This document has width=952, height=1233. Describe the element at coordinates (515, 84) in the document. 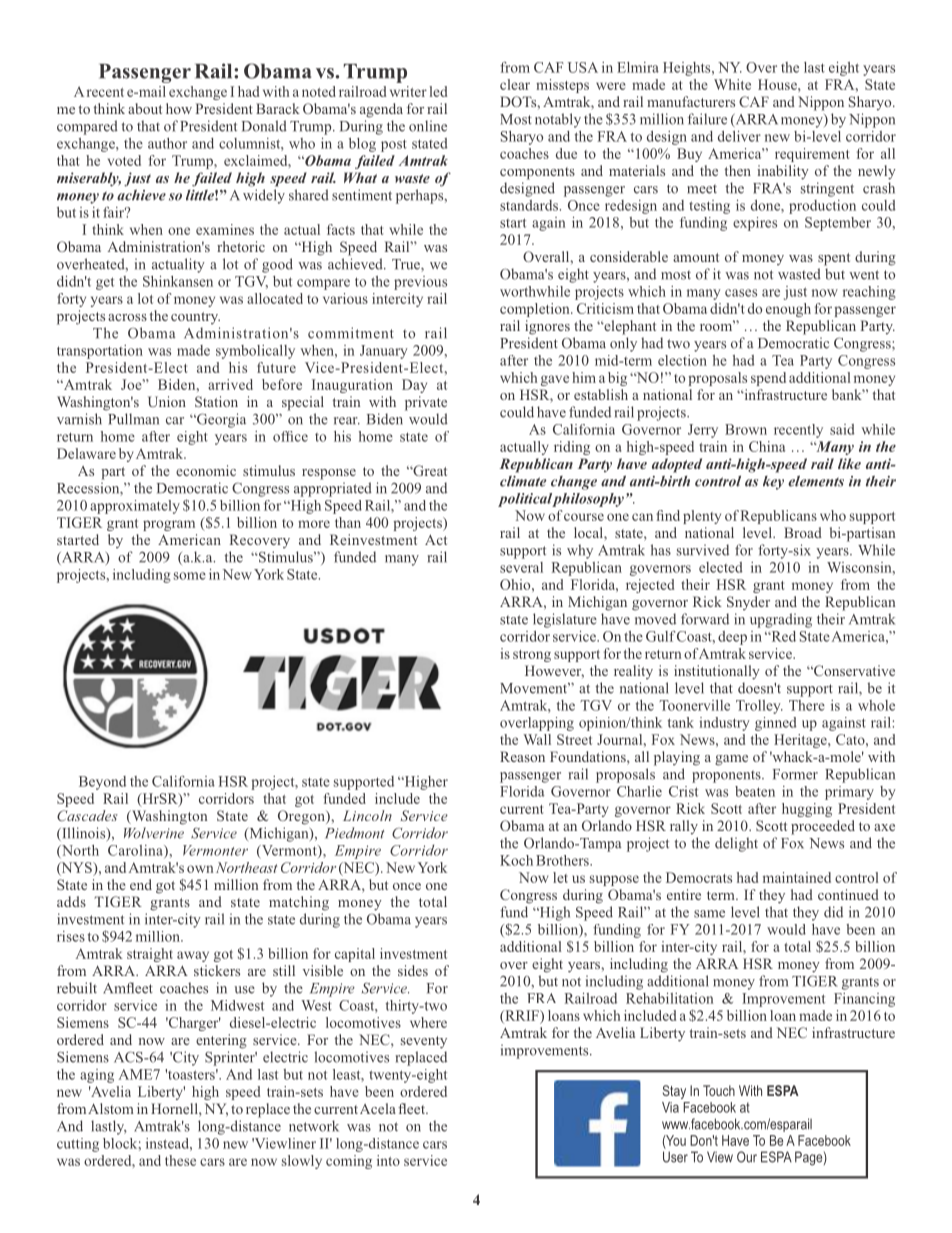

I see `clear` at that location.
